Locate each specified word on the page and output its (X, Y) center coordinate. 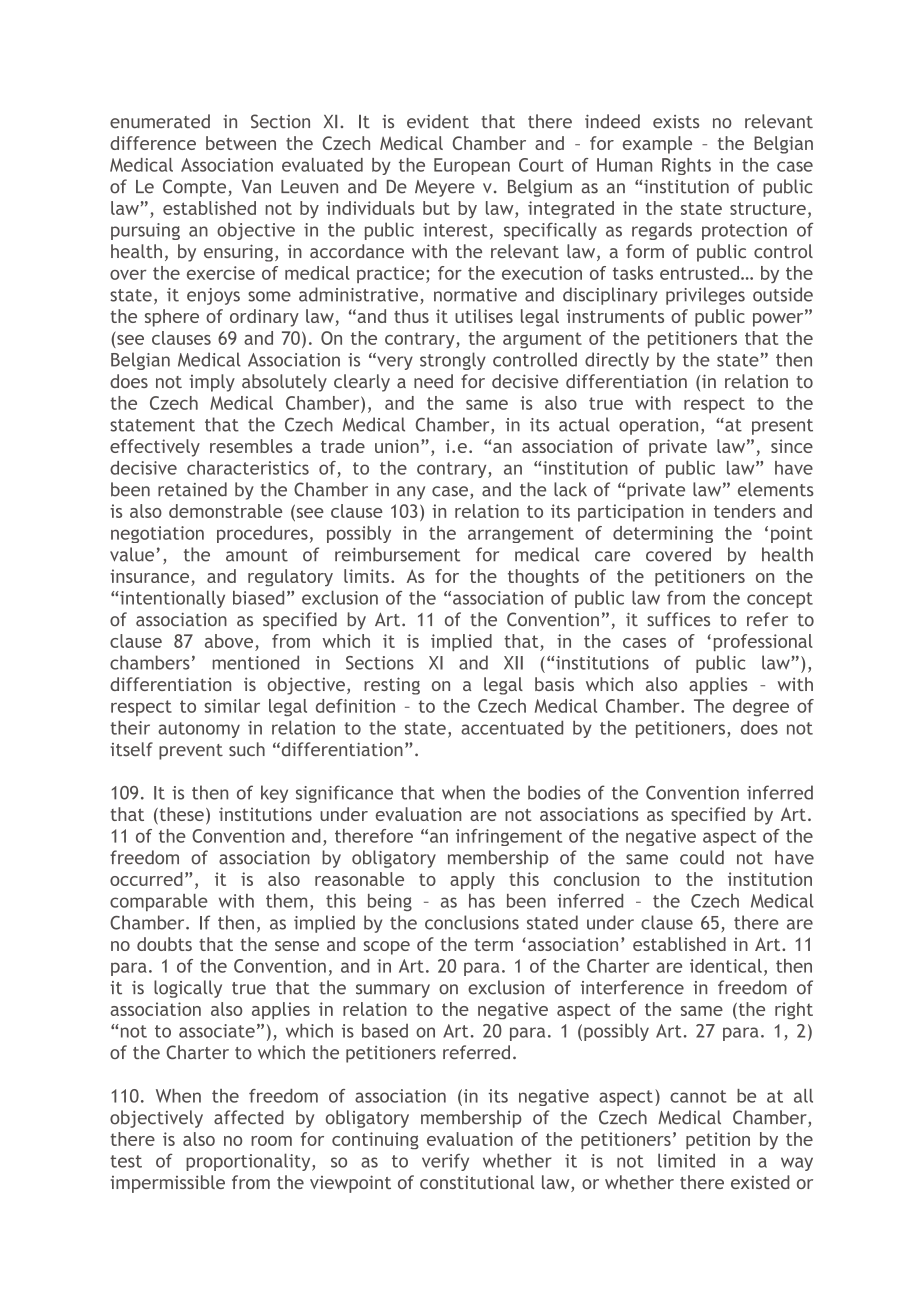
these (180, 815)
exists (676, 122)
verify (445, 1162)
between (241, 143)
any (411, 493)
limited (686, 1160)
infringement (509, 837)
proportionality (249, 1162)
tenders (745, 511)
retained (192, 489)
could (702, 857)
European (472, 166)
